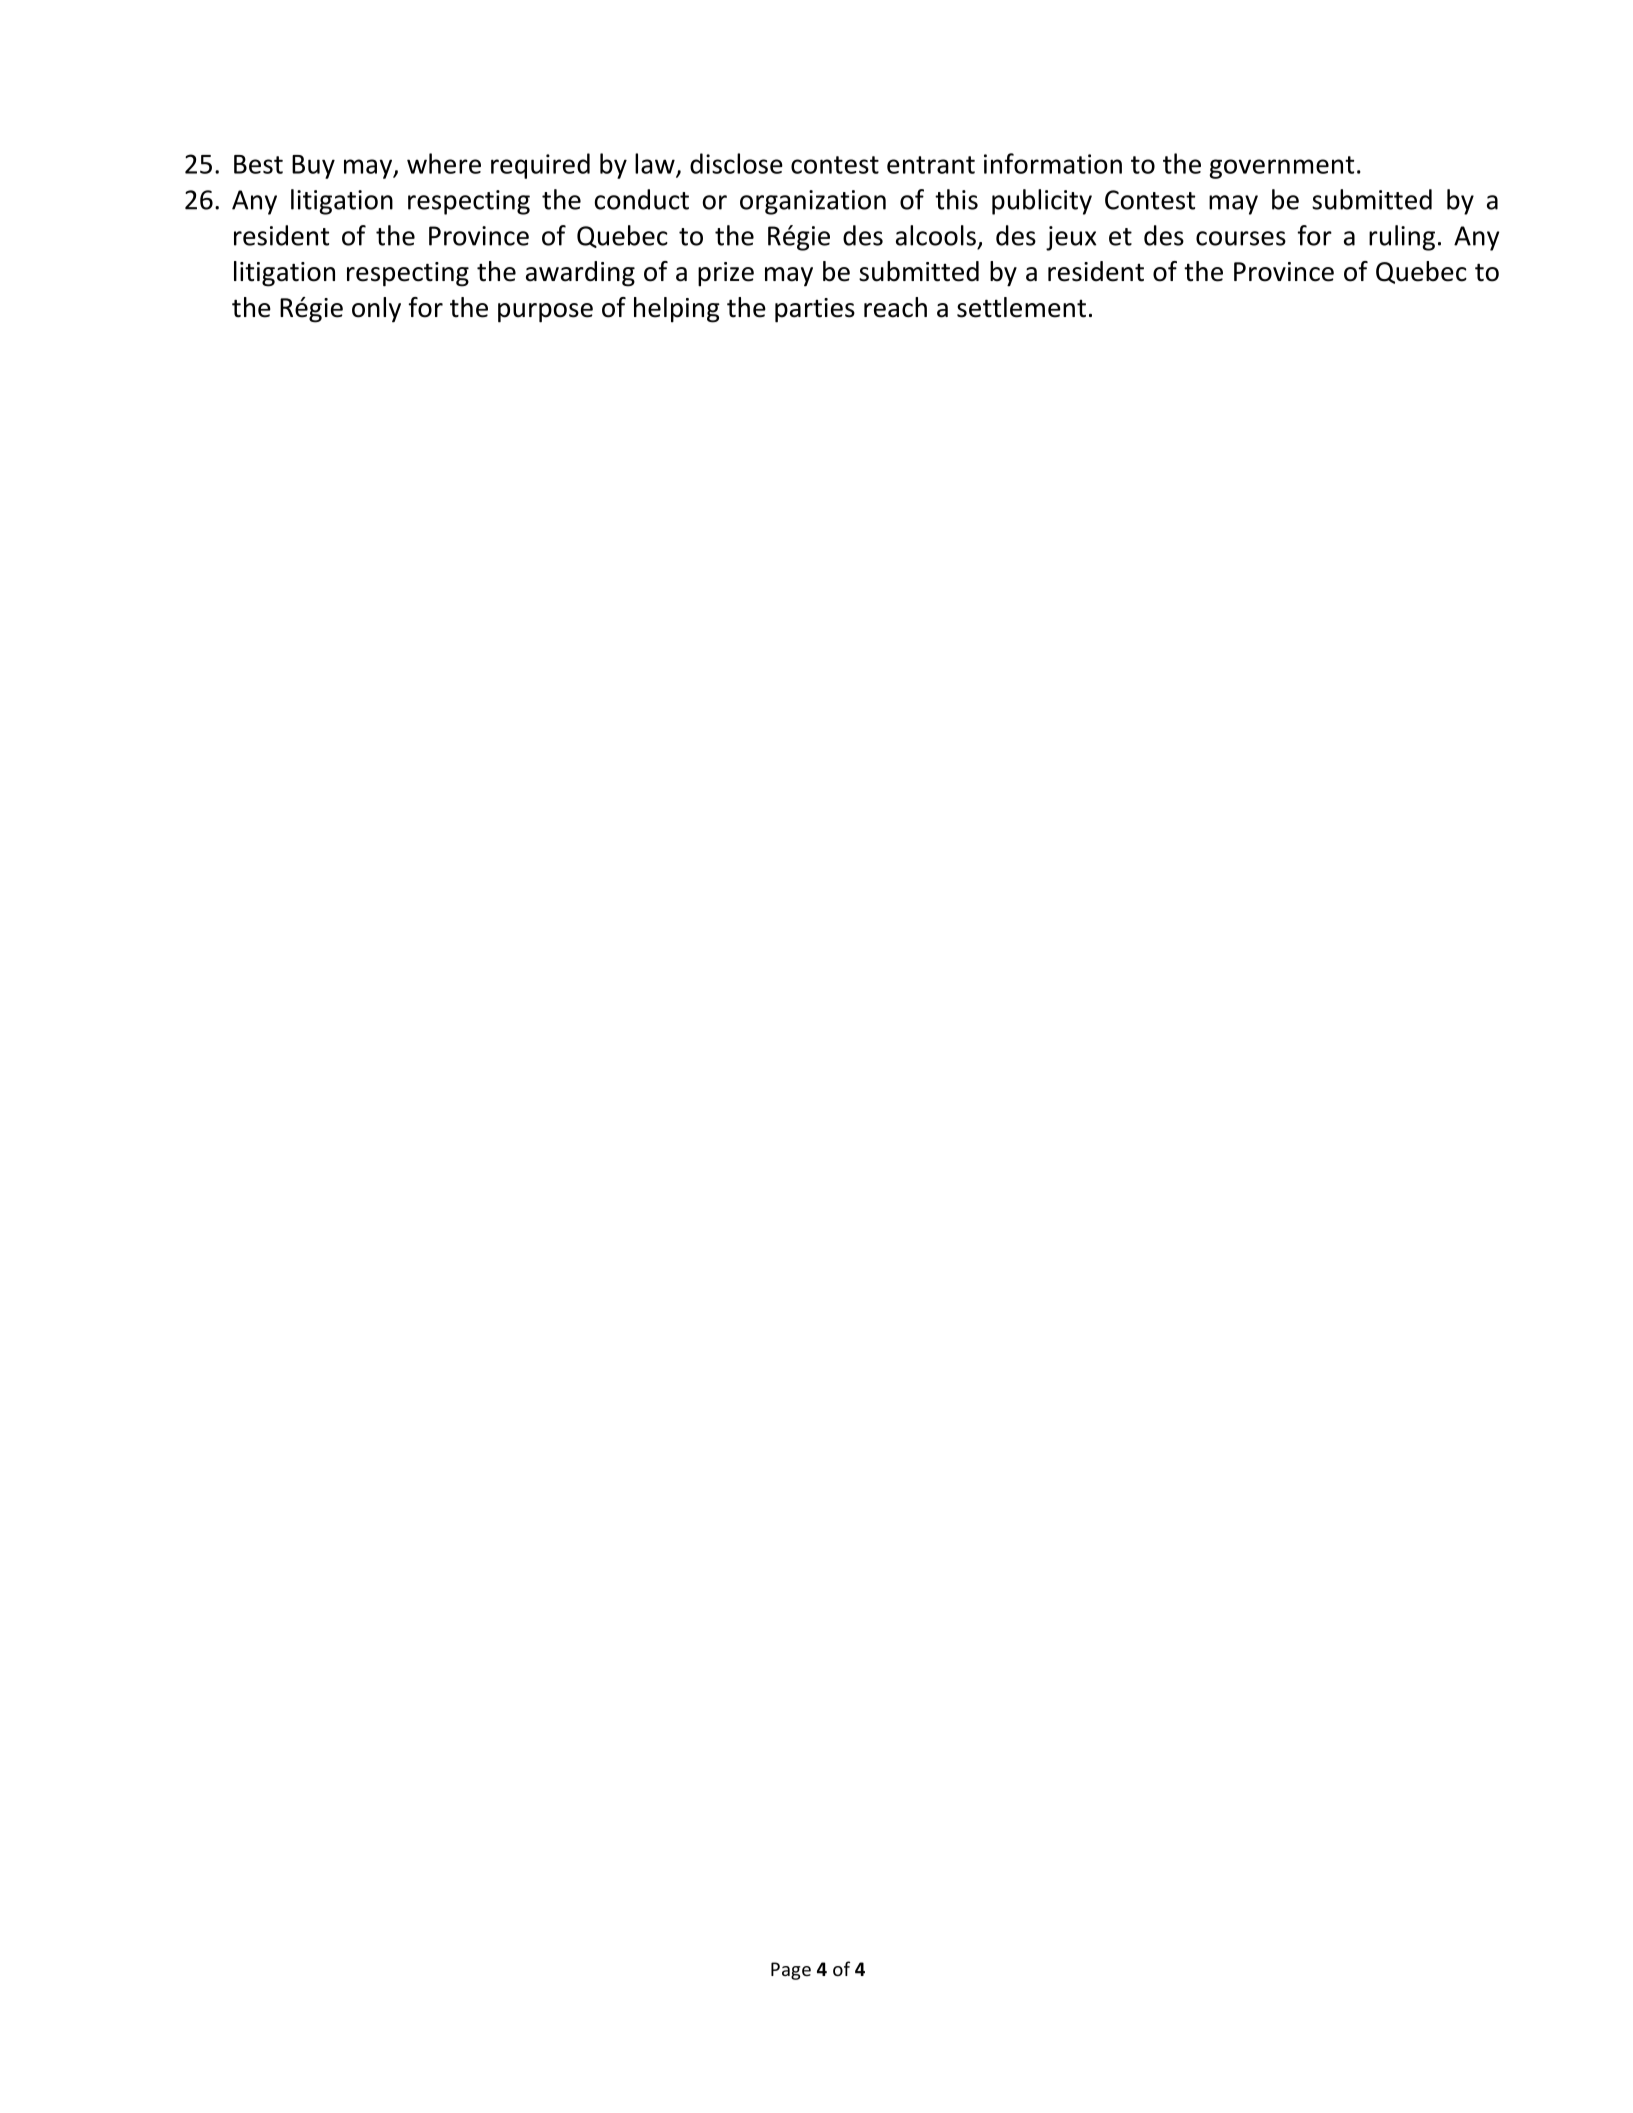 The width and height of the document is (1633, 2113). I want to click on settlement, so click(1021, 307).
